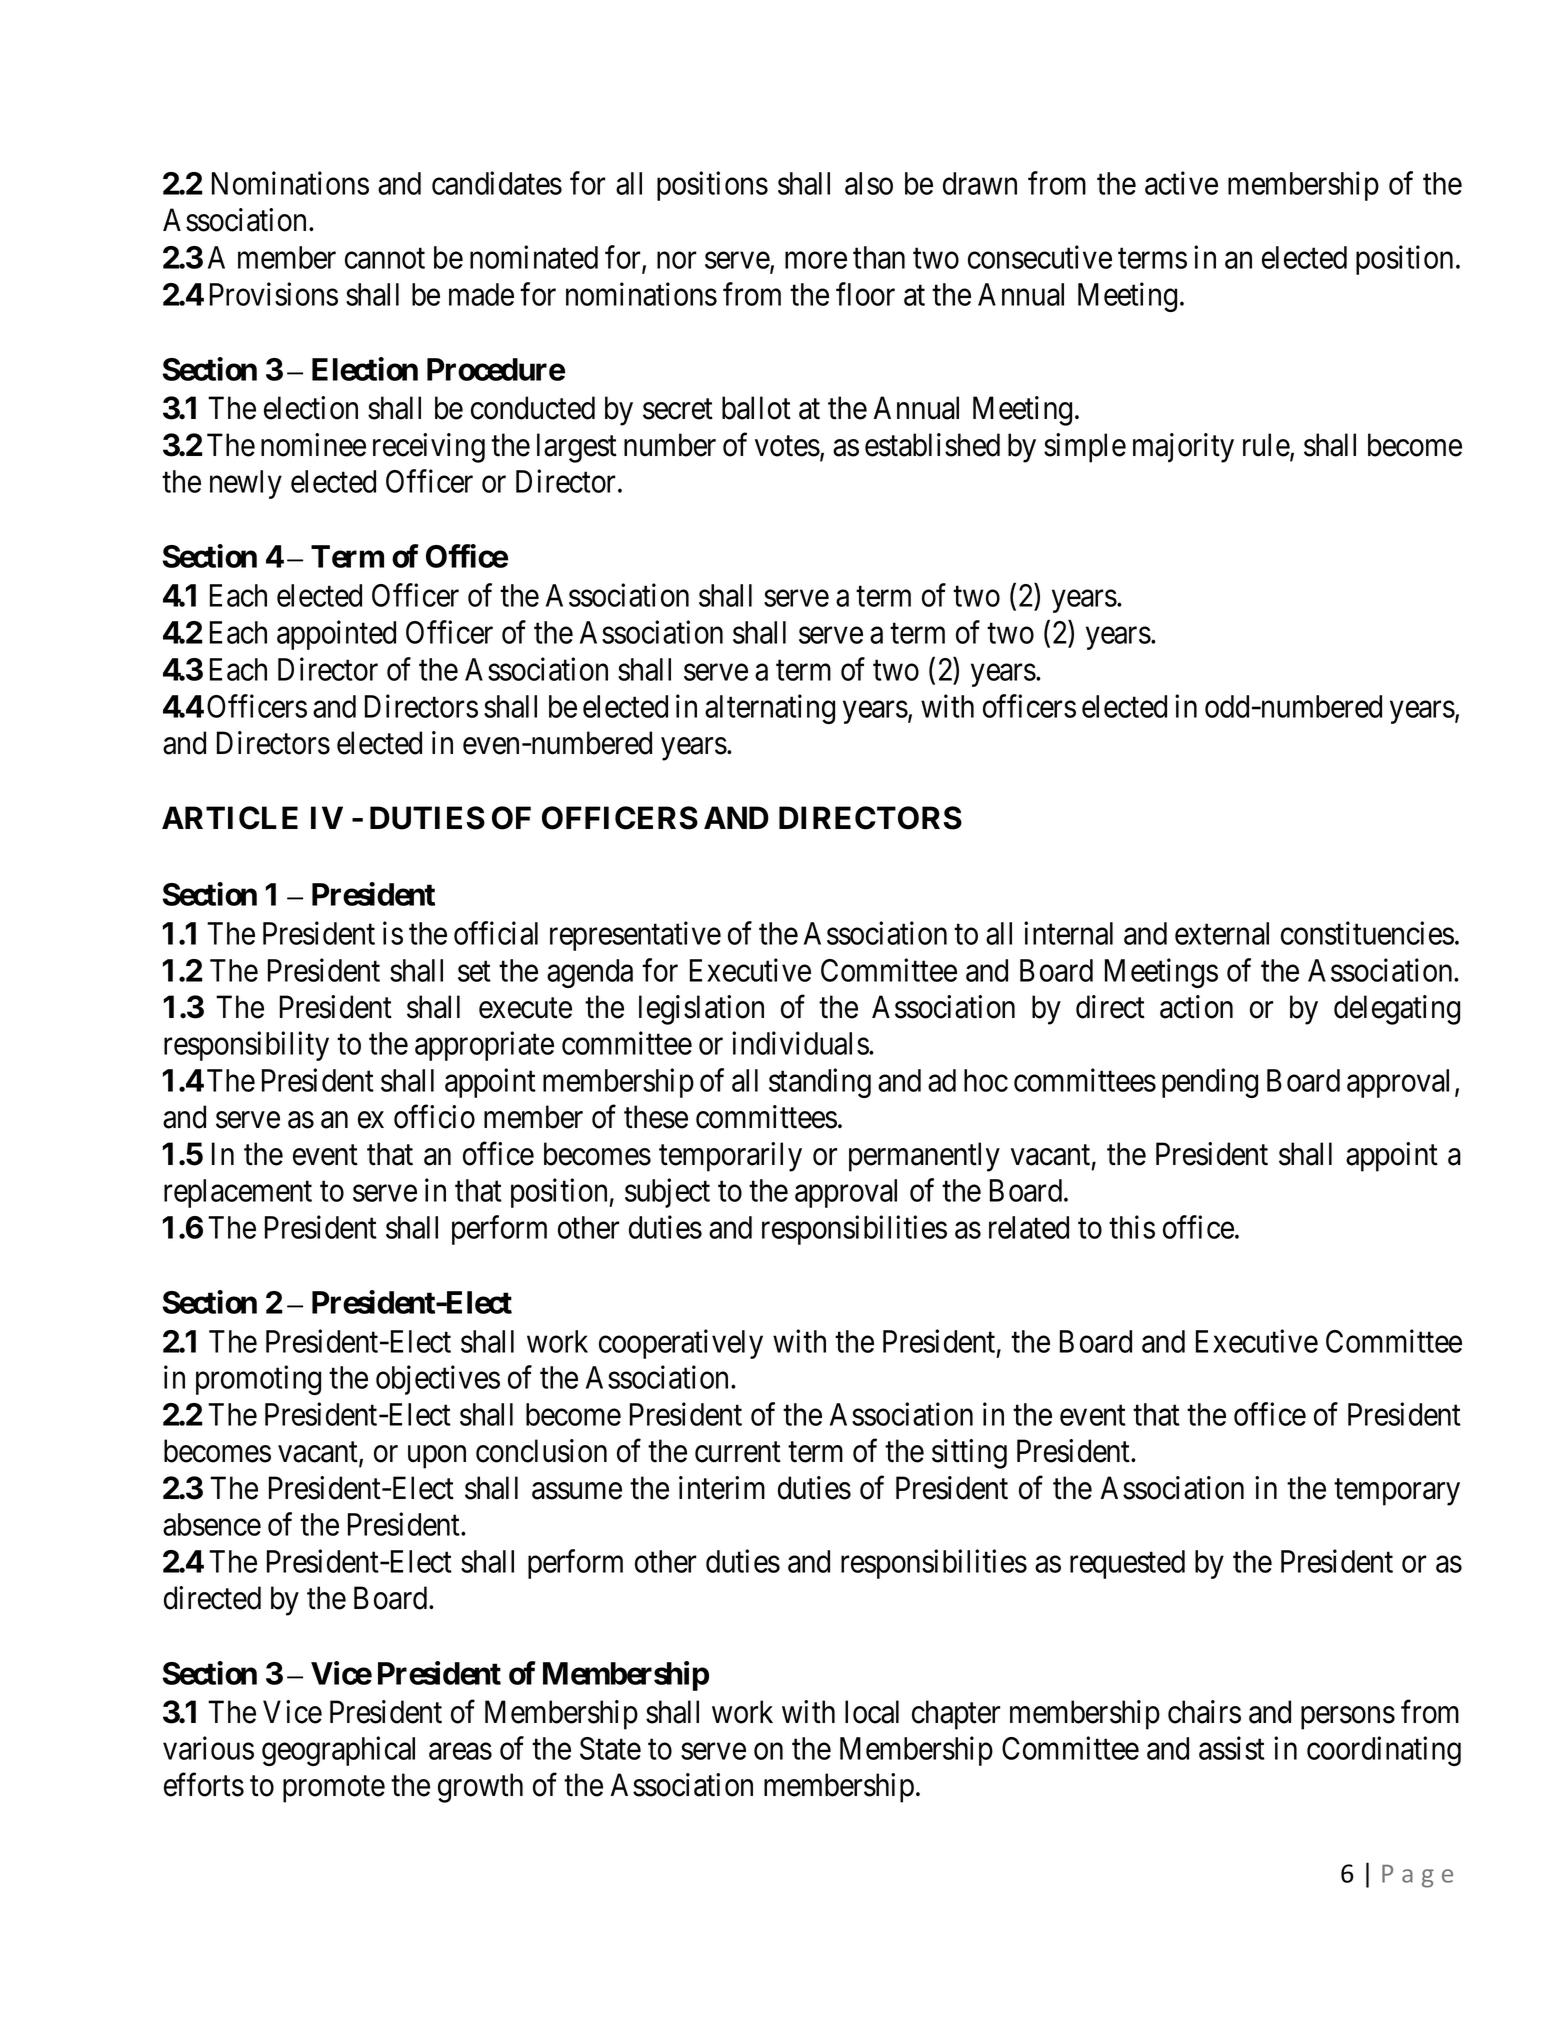 This screenshot has width=1564, height=2023. Describe the element at coordinates (385, 258) in the screenshot. I see `cannot` at that location.
